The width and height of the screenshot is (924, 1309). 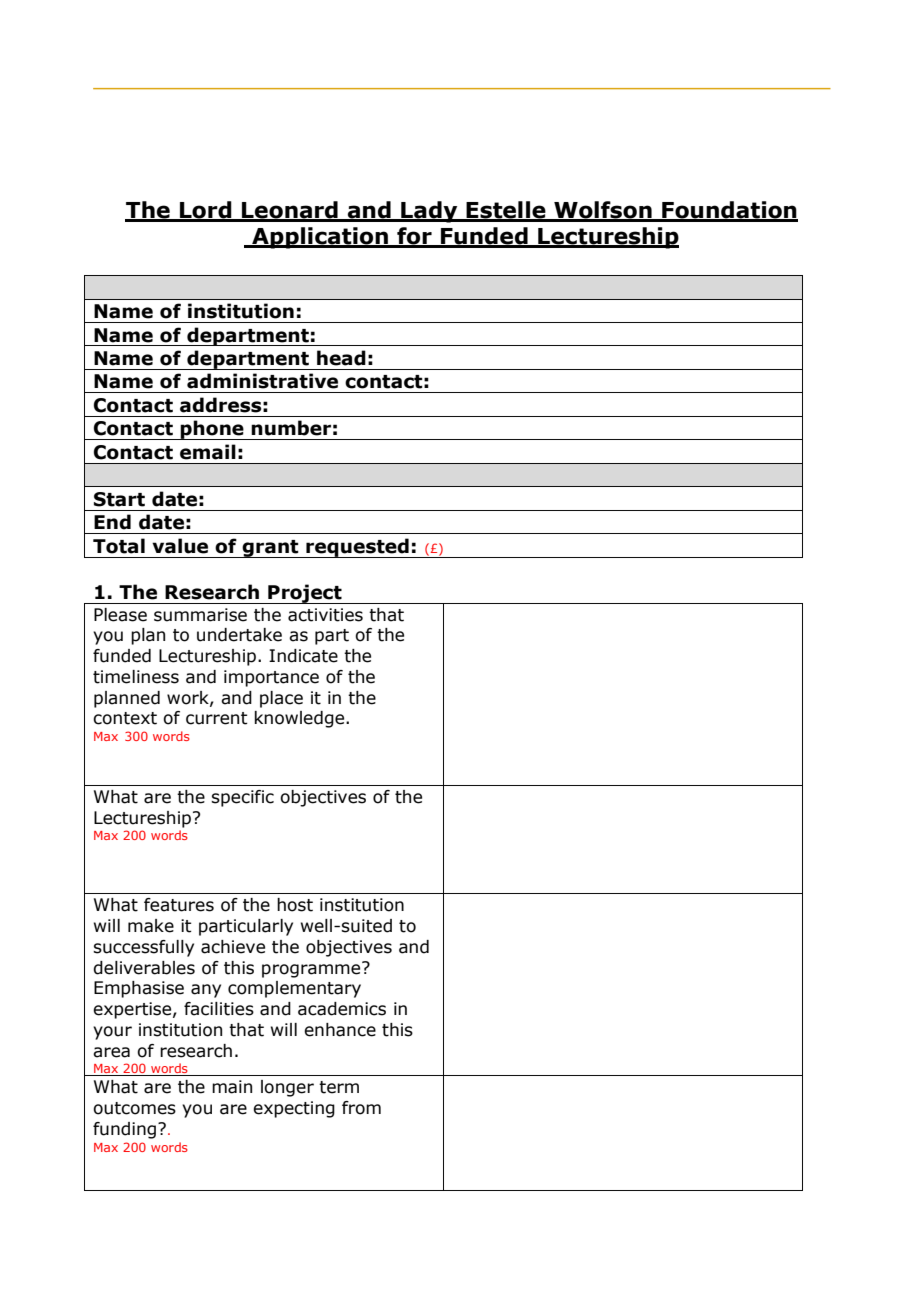 I want to click on outcomes, so click(x=134, y=1108).
